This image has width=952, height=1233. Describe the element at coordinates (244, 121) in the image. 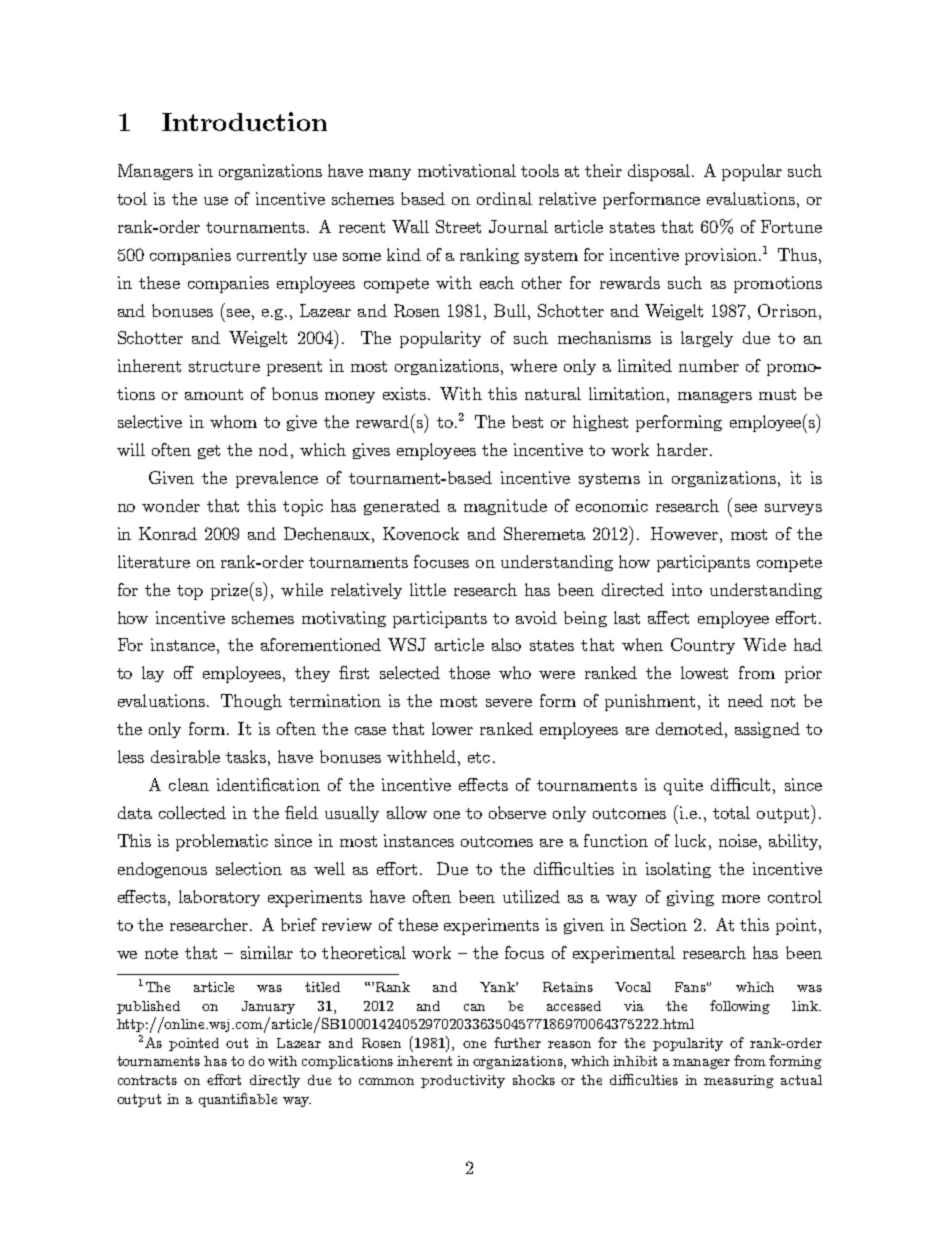

I see `Introduction` at that location.
